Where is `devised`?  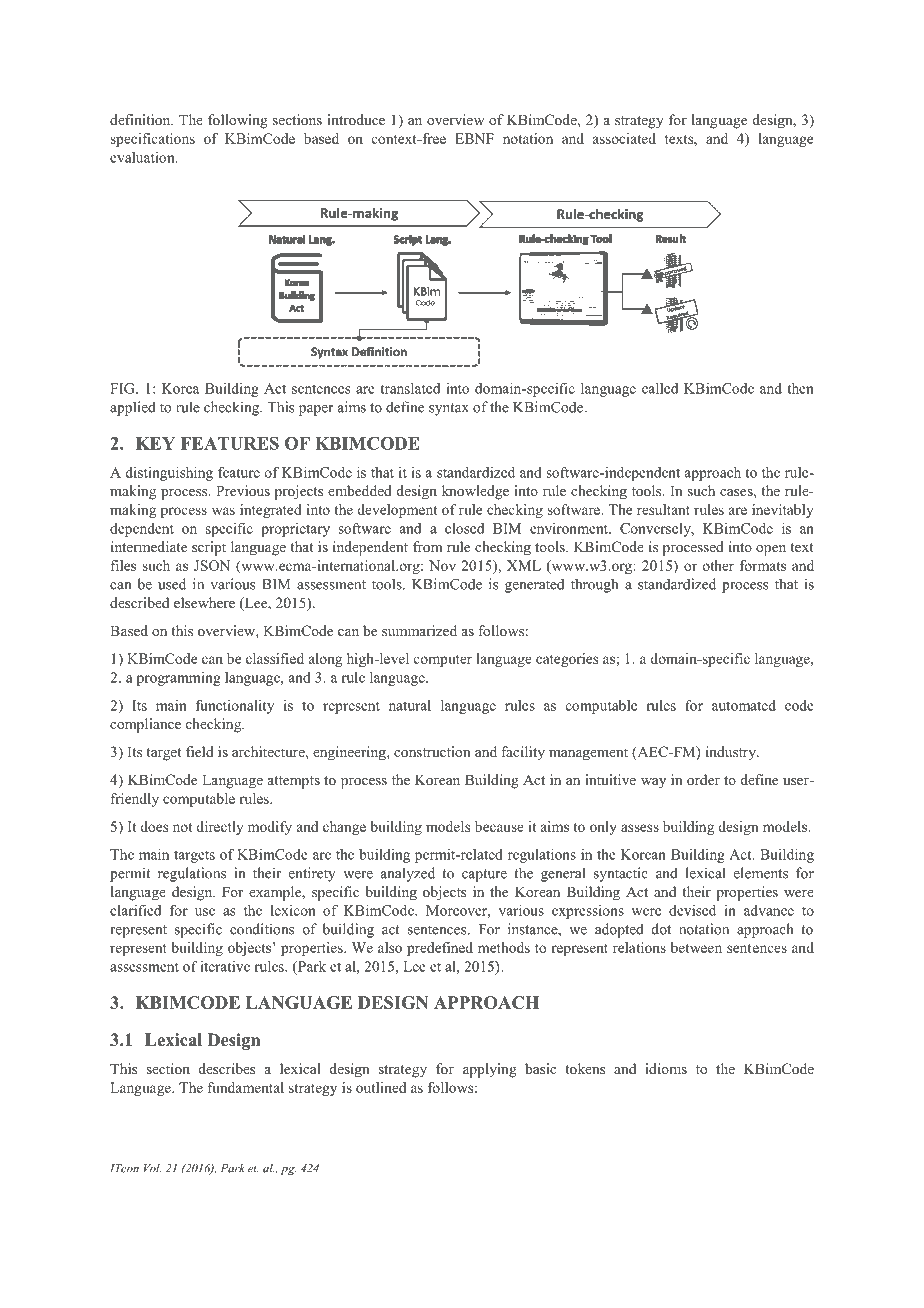 devised is located at coordinates (692, 910).
